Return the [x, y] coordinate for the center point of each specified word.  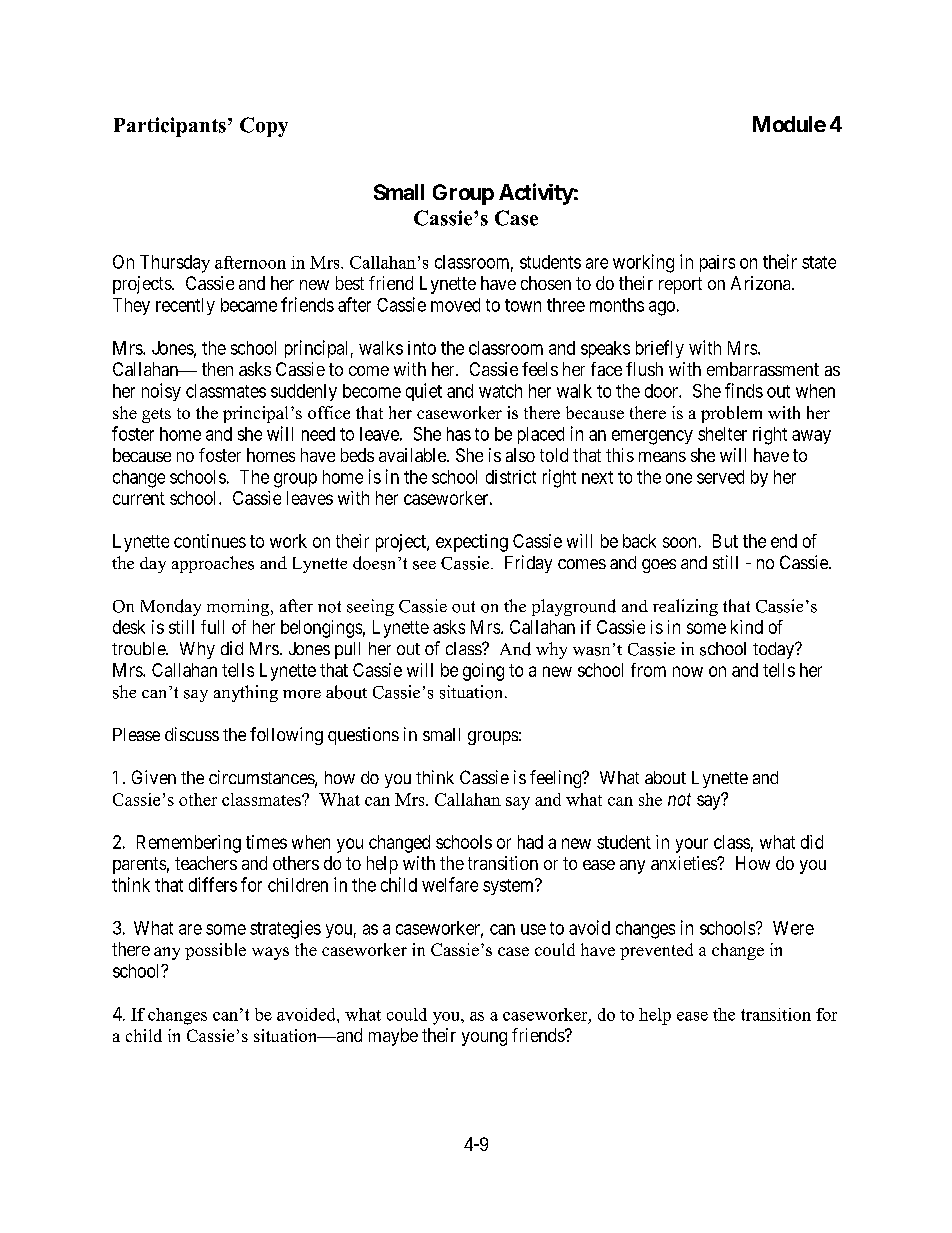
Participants [170, 127]
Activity [536, 194]
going [483, 672]
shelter [722, 434]
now [688, 671]
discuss [192, 734]
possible [215, 951]
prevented [656, 951]
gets [156, 415]
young [484, 1039]
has [459, 434]
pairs [717, 263]
